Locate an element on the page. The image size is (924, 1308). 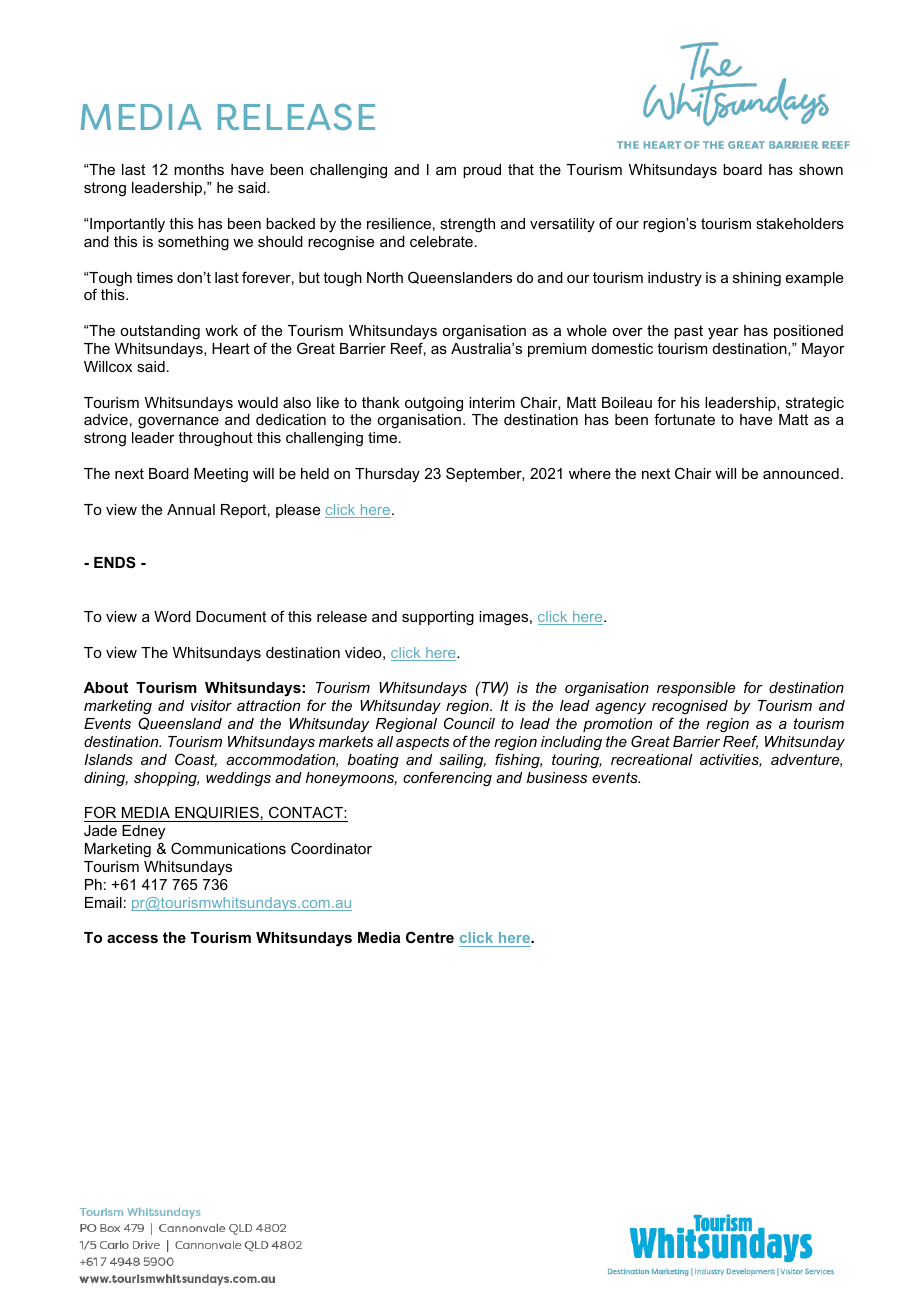
ENDS is located at coordinates (115, 562).
